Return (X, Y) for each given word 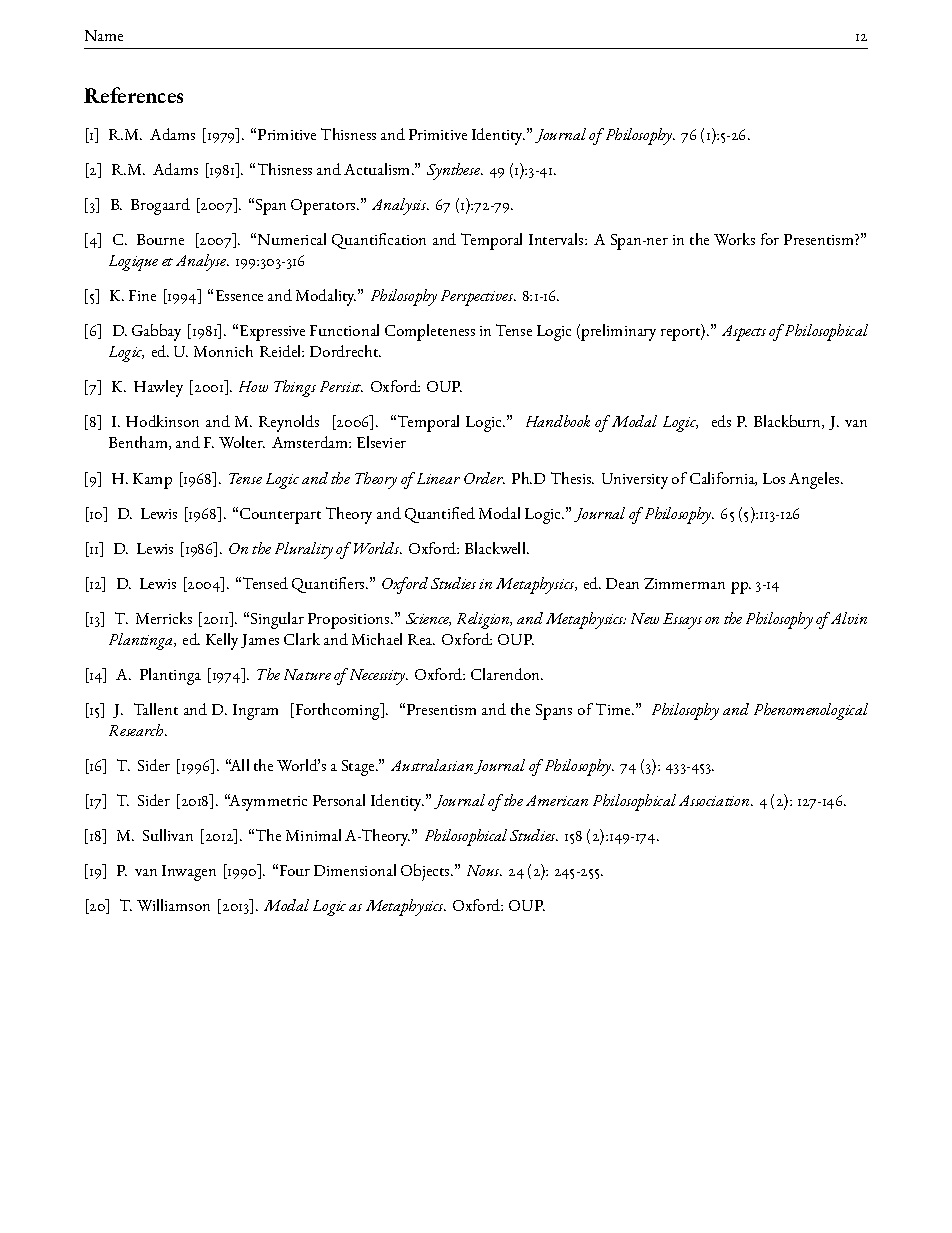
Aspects (744, 333)
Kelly (222, 641)
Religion (484, 620)
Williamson (173, 905)
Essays (682, 621)
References (133, 95)
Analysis (400, 206)
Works (734, 239)
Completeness (430, 332)
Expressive (272, 333)
